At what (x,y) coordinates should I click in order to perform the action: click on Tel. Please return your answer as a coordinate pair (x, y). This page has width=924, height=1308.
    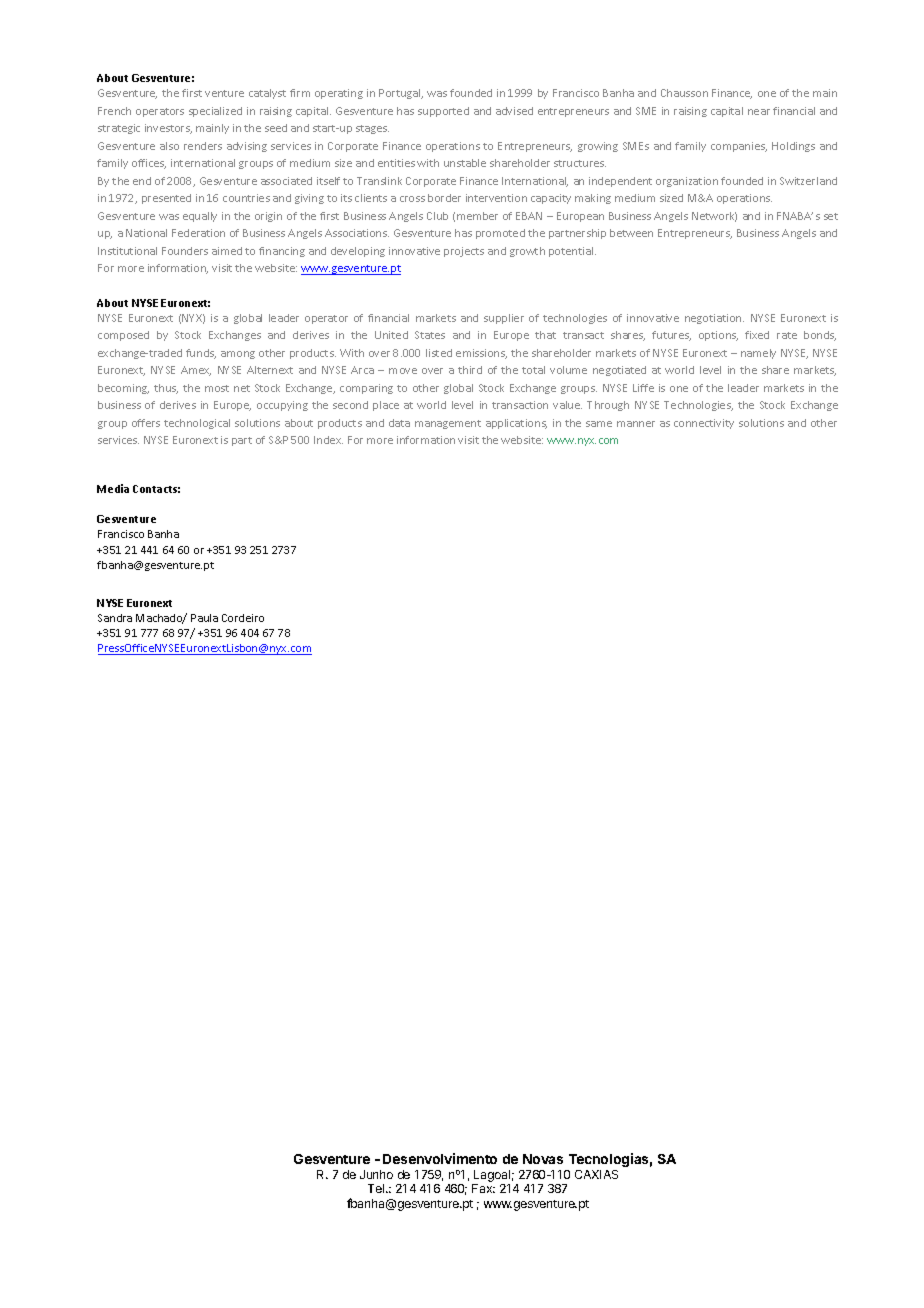
    Looking at the image, I should click on (377, 1188).
